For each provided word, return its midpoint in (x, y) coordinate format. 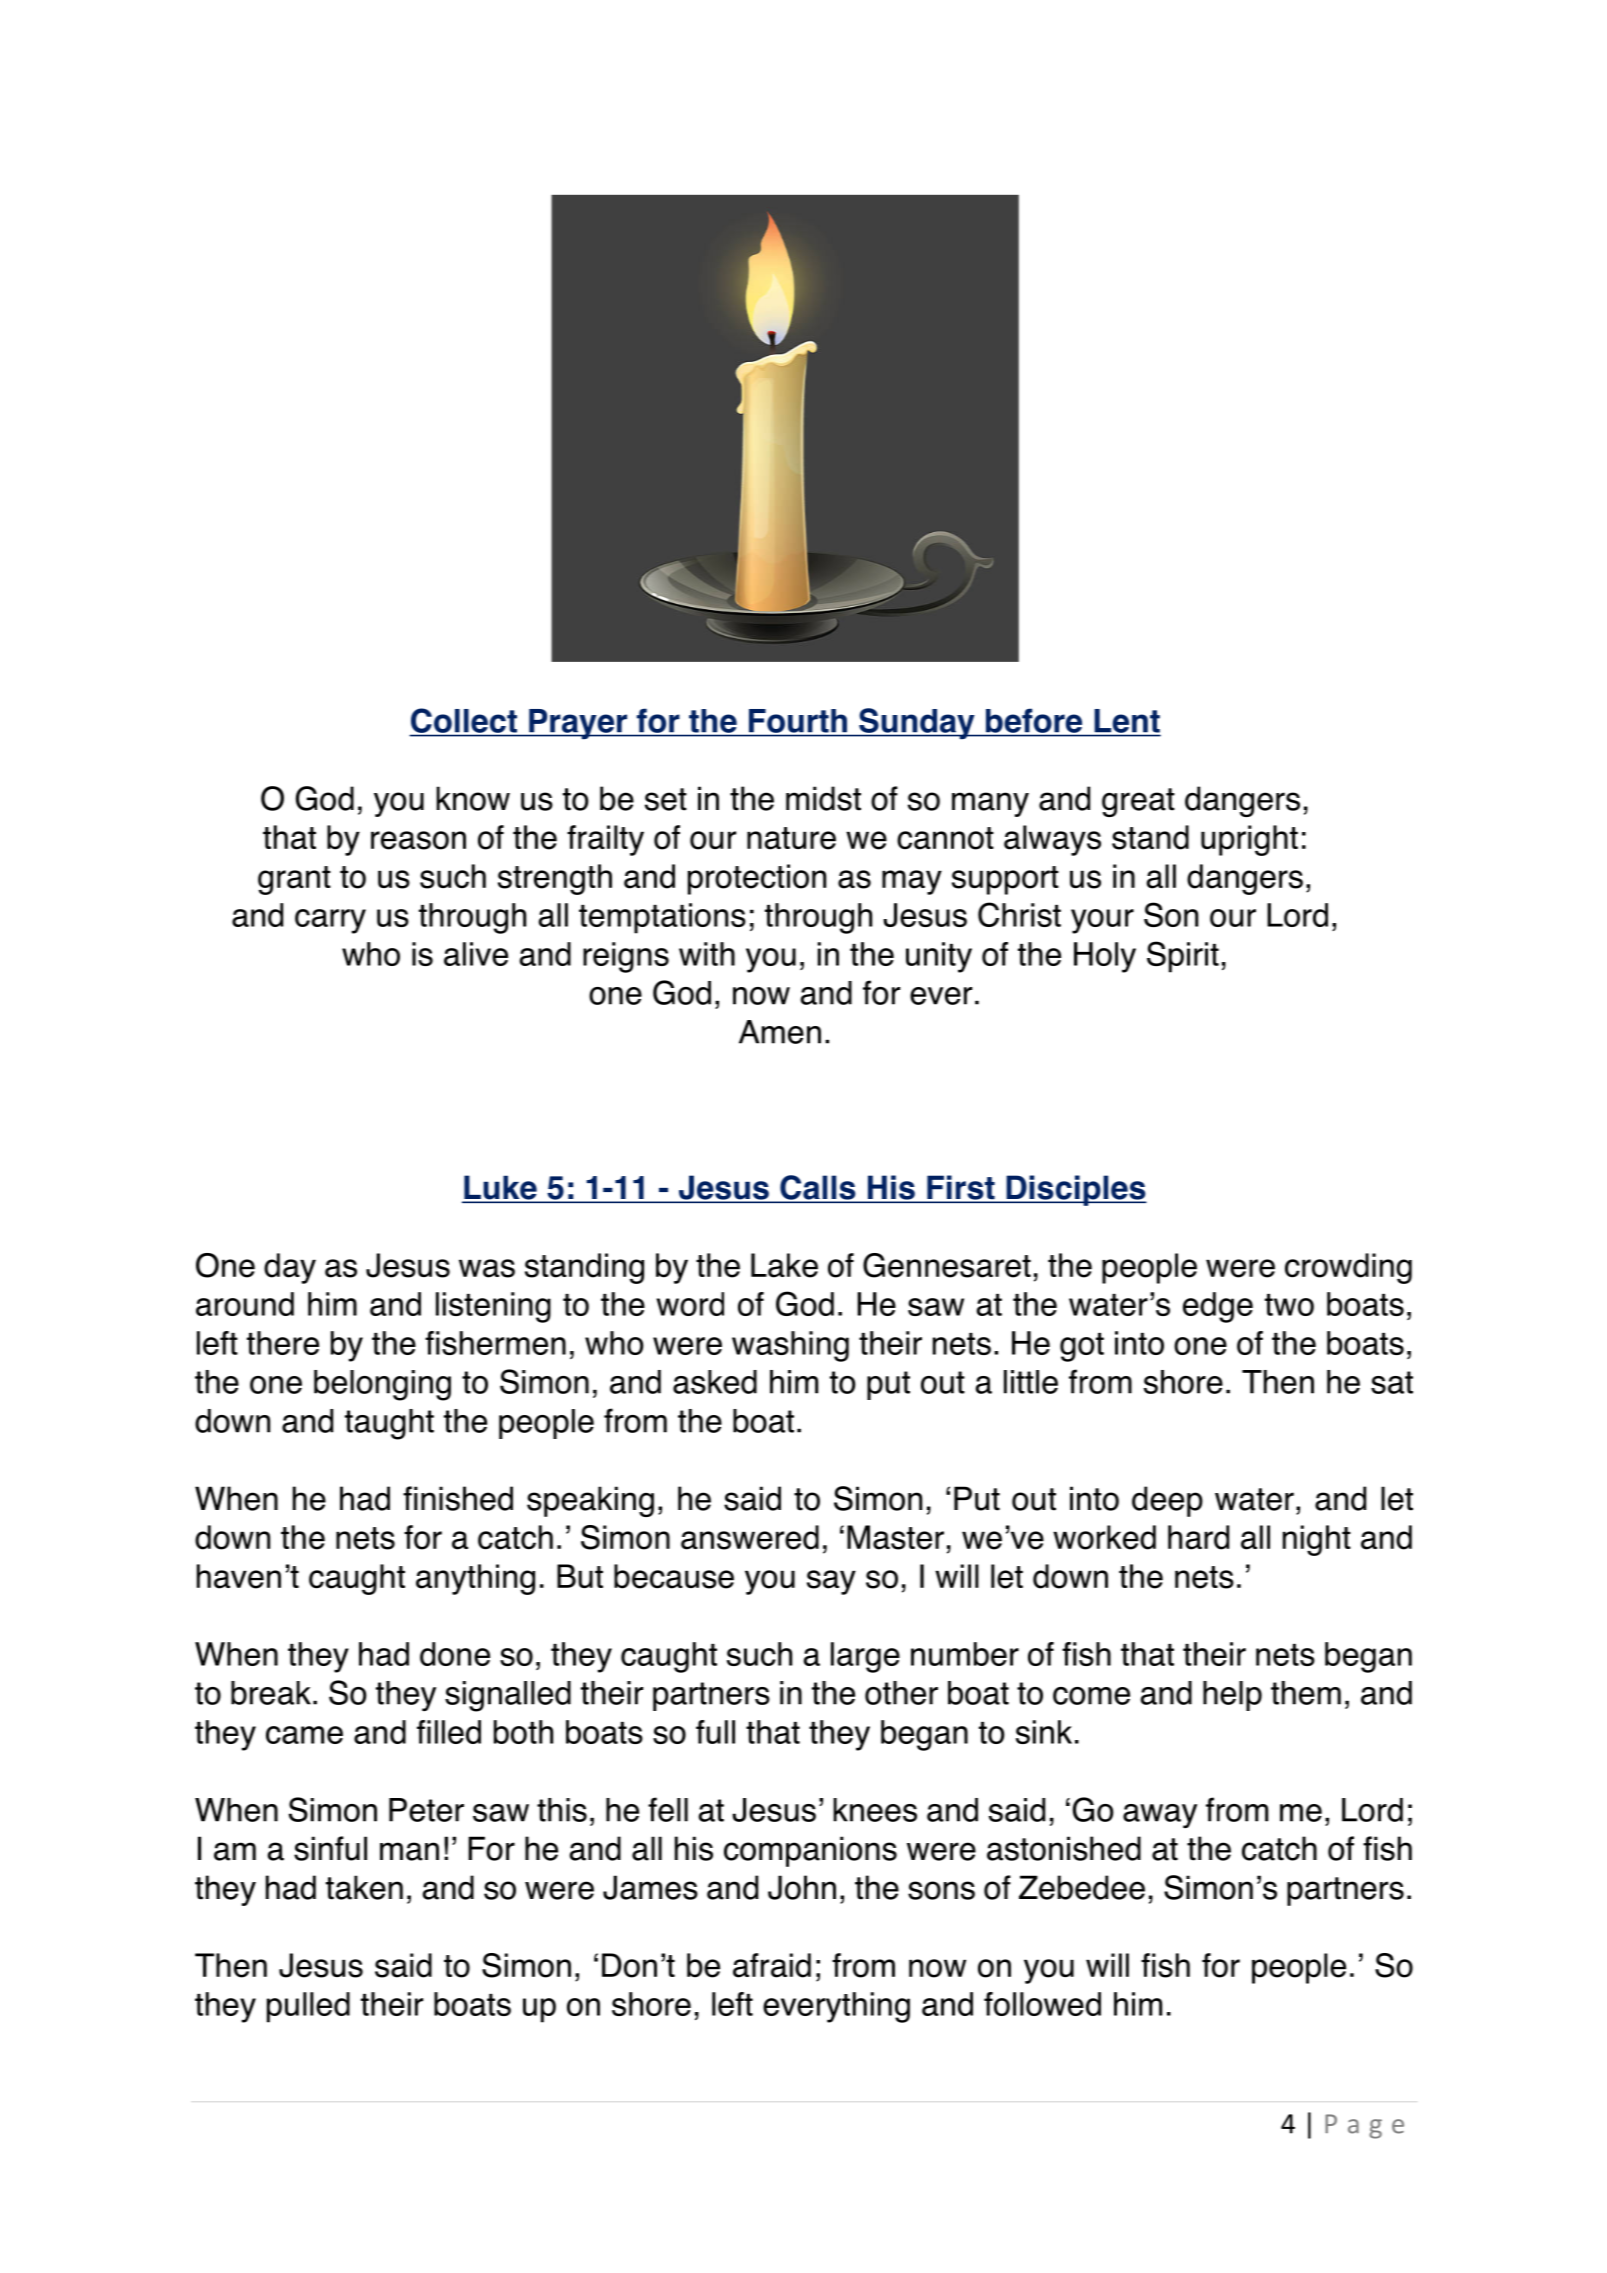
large (865, 1657)
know (473, 798)
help (1232, 1696)
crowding (1348, 1268)
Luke (500, 1188)
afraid (772, 1965)
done (455, 1654)
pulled (308, 2007)
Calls (818, 1188)
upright (1249, 840)
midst (823, 798)
